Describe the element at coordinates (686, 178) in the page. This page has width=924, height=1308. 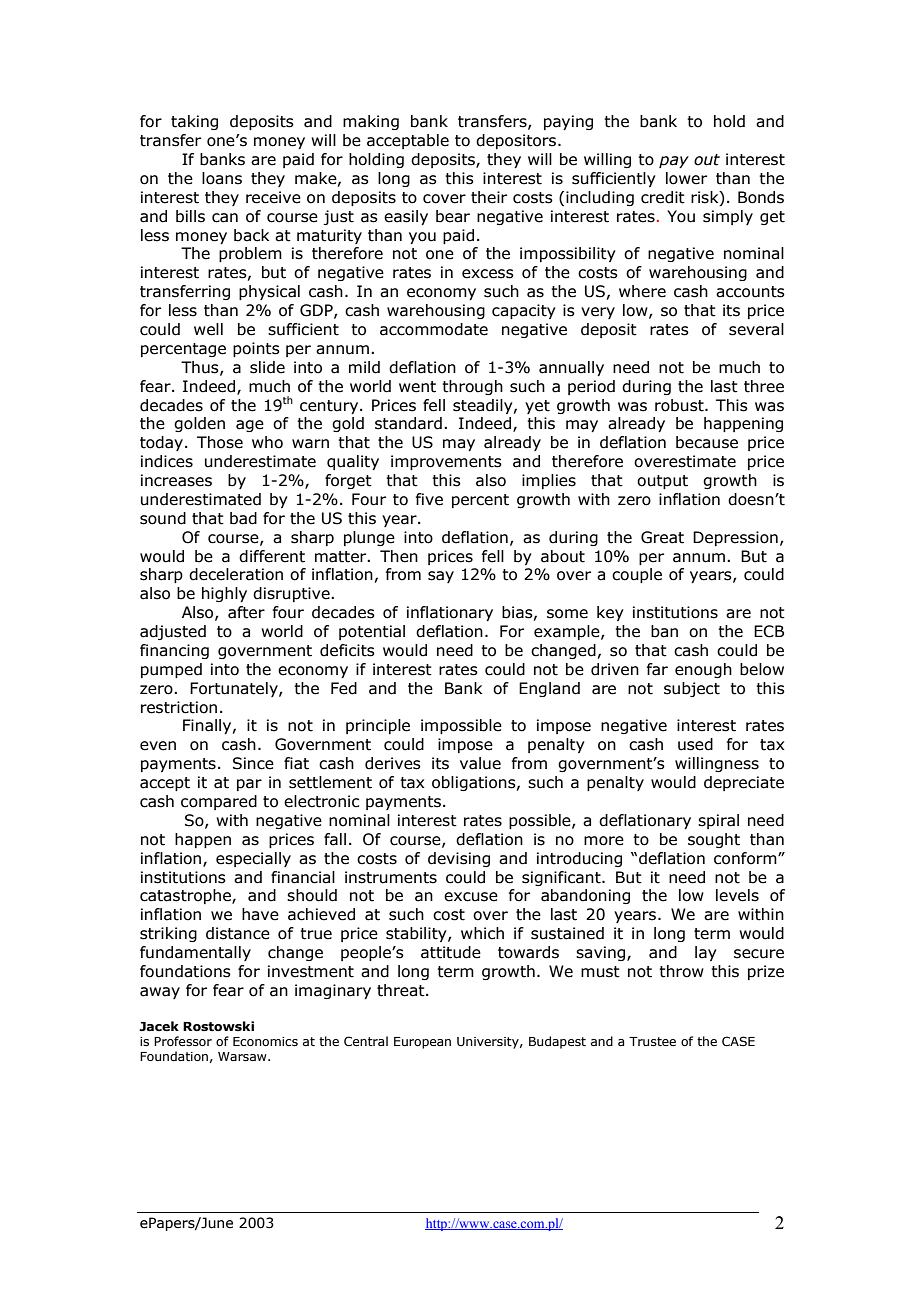
I see `lower` at that location.
